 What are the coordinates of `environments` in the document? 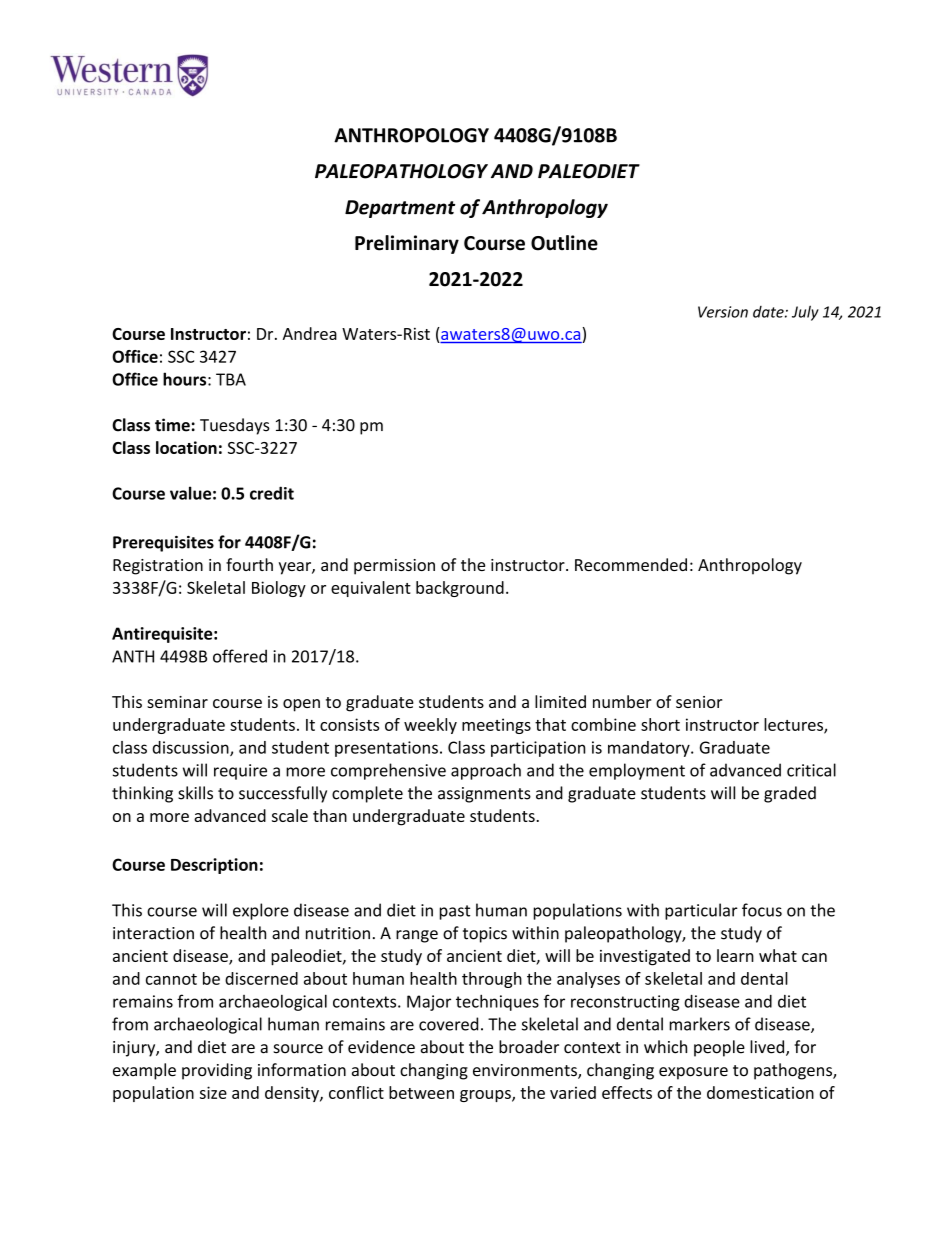 It's located at (526, 1071).
